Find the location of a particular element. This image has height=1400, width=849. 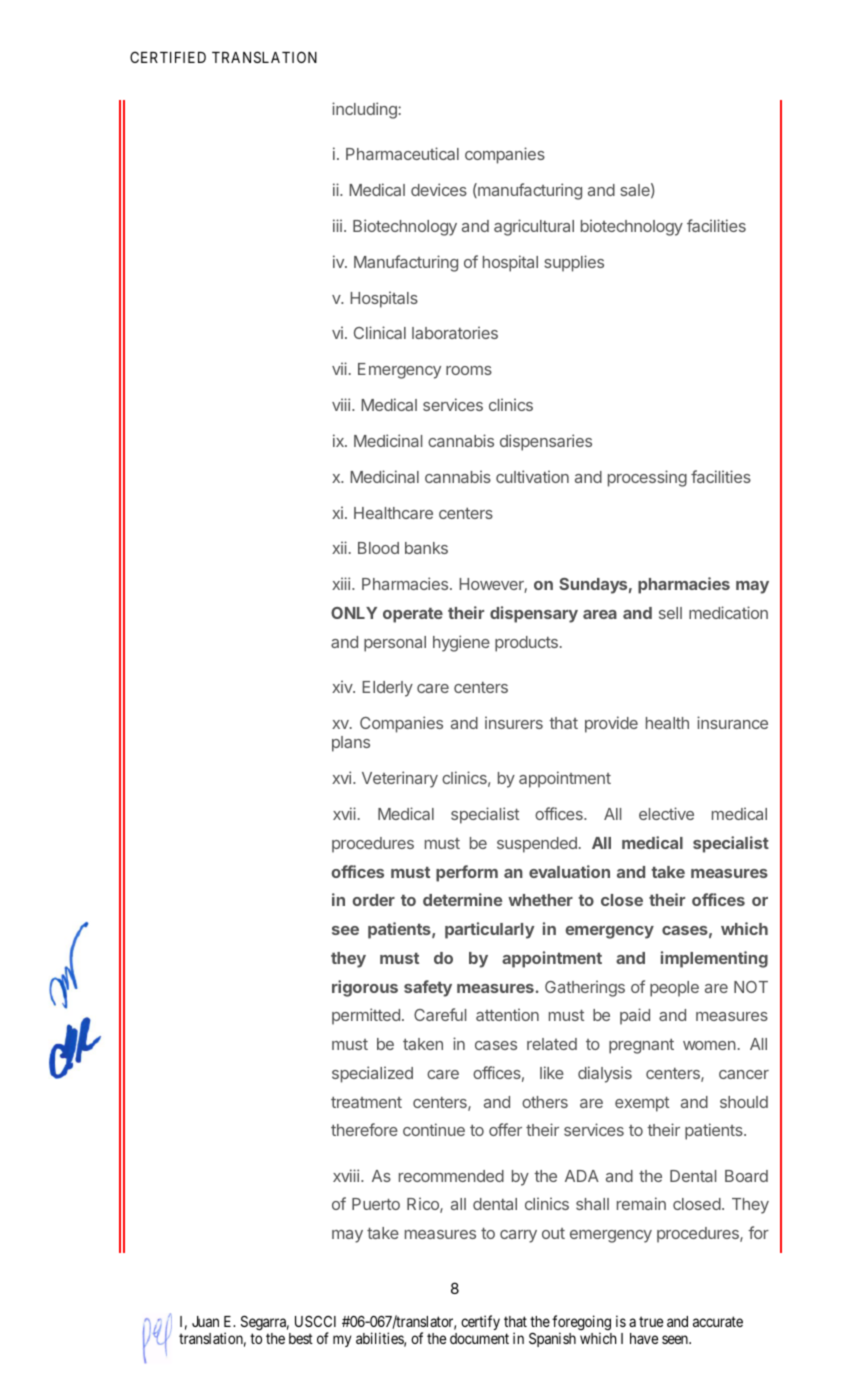

certify is located at coordinates (480, 1322).
